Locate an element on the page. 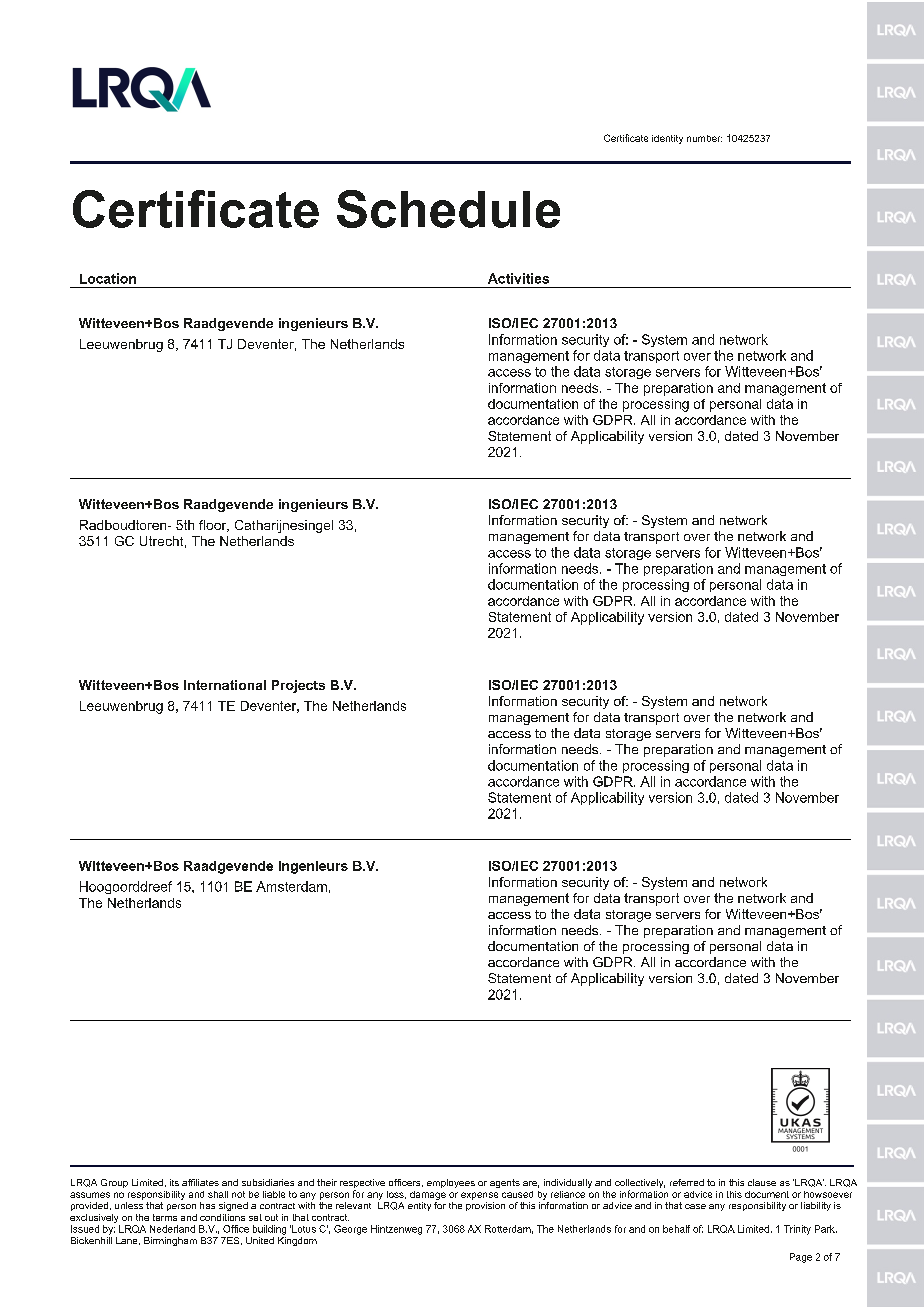 This image has height=1308, width=924. Projects is located at coordinates (298, 686).
